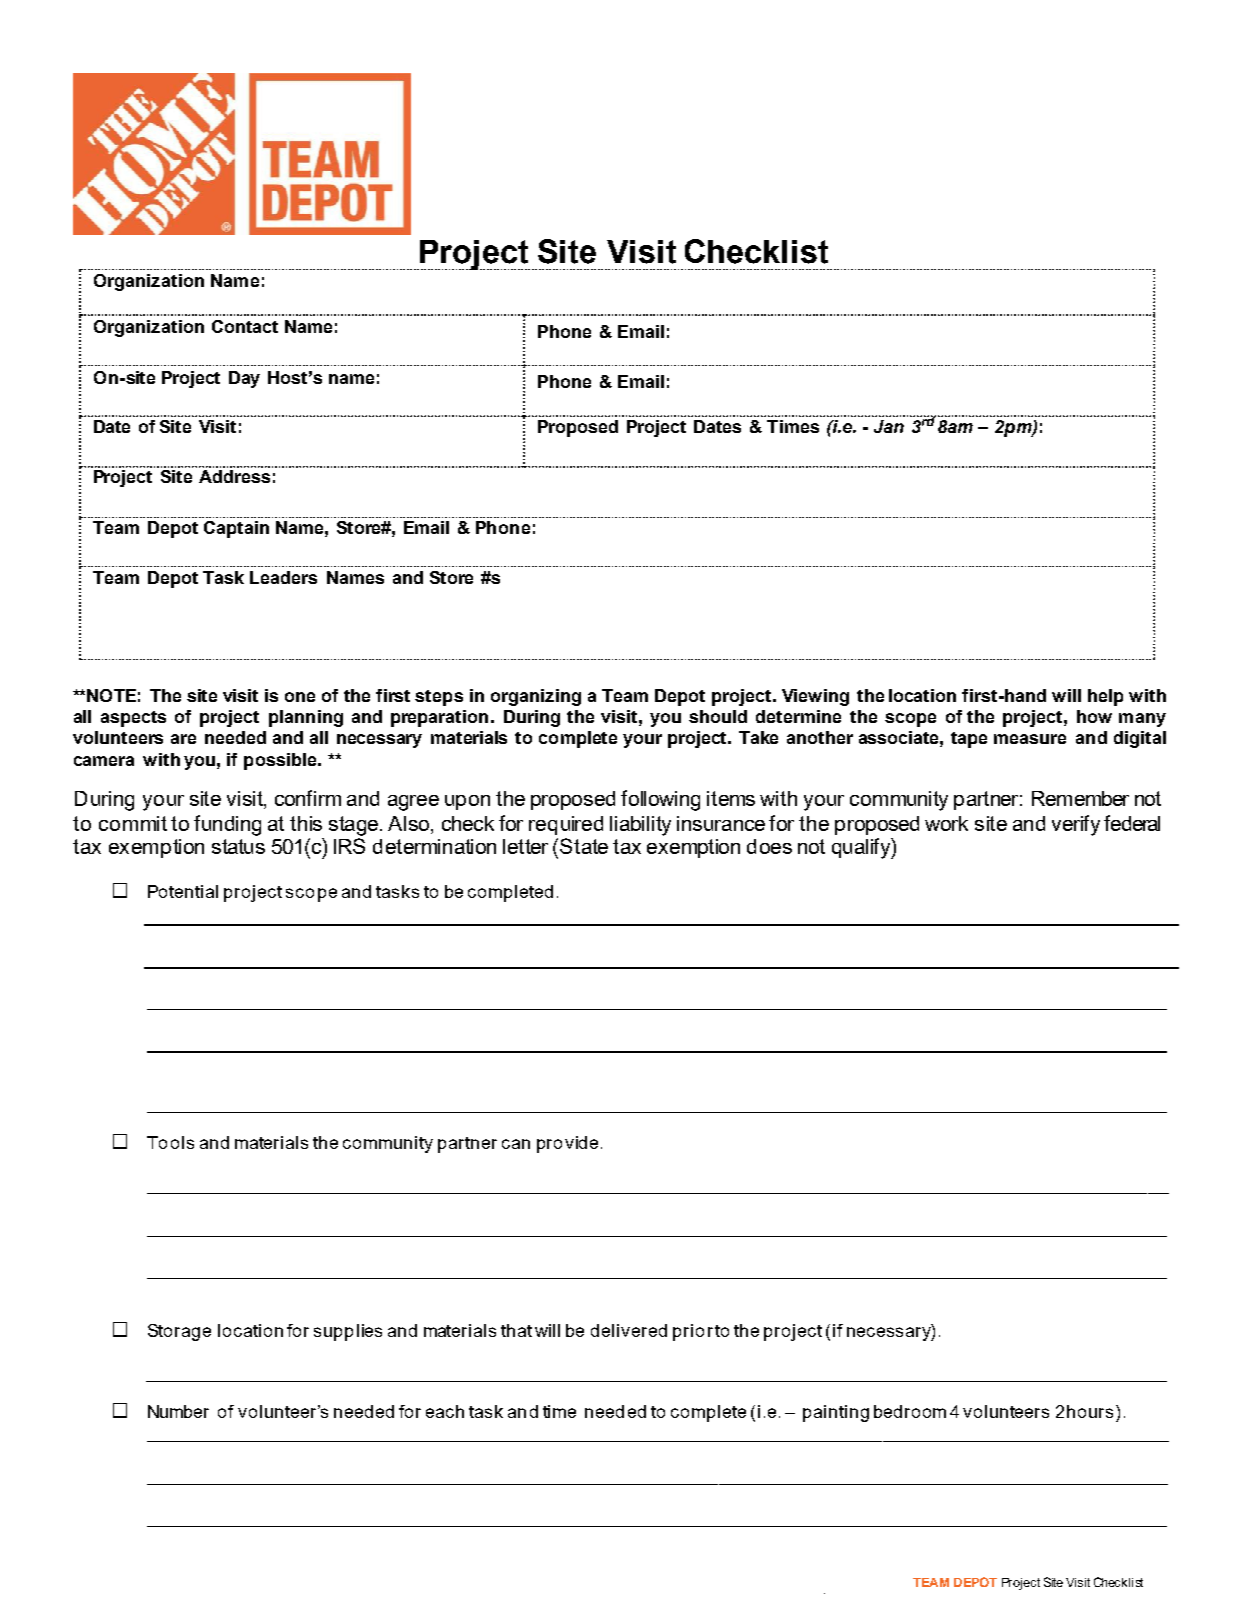 This screenshot has height=1616, width=1249. I want to click on status, so click(238, 846).
